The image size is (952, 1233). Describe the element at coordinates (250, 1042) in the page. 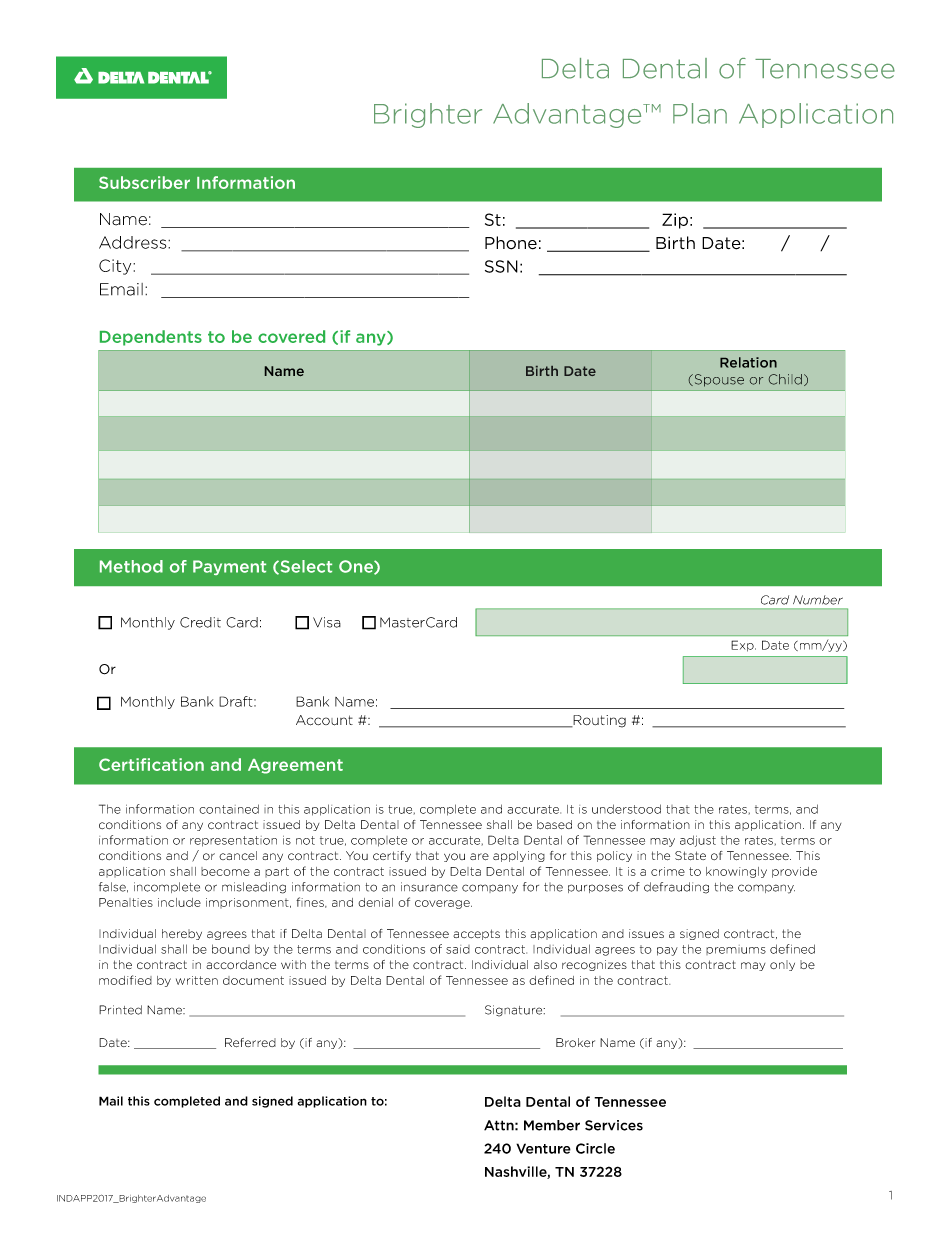

I see `Referred` at that location.
